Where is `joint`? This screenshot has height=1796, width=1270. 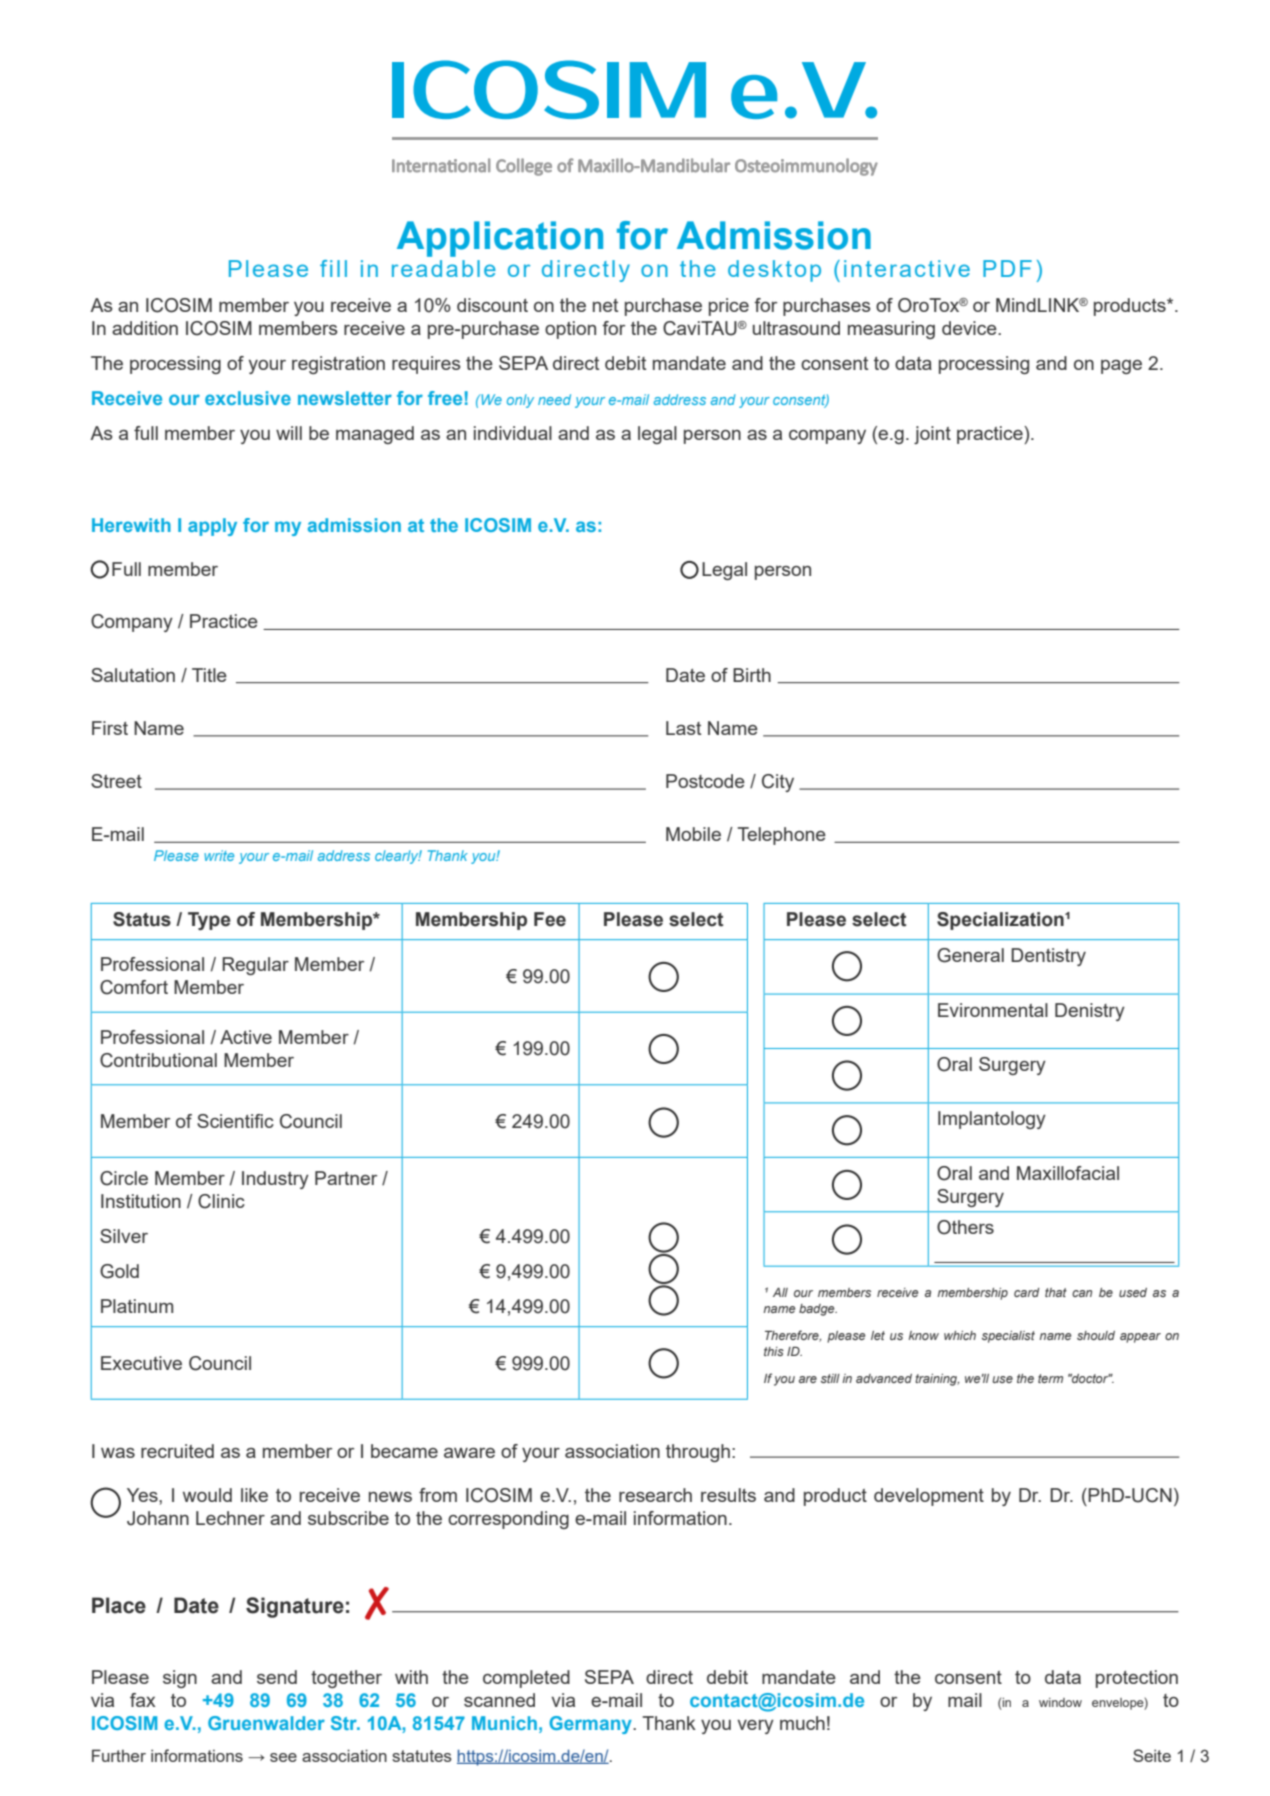
joint is located at coordinates (932, 435).
